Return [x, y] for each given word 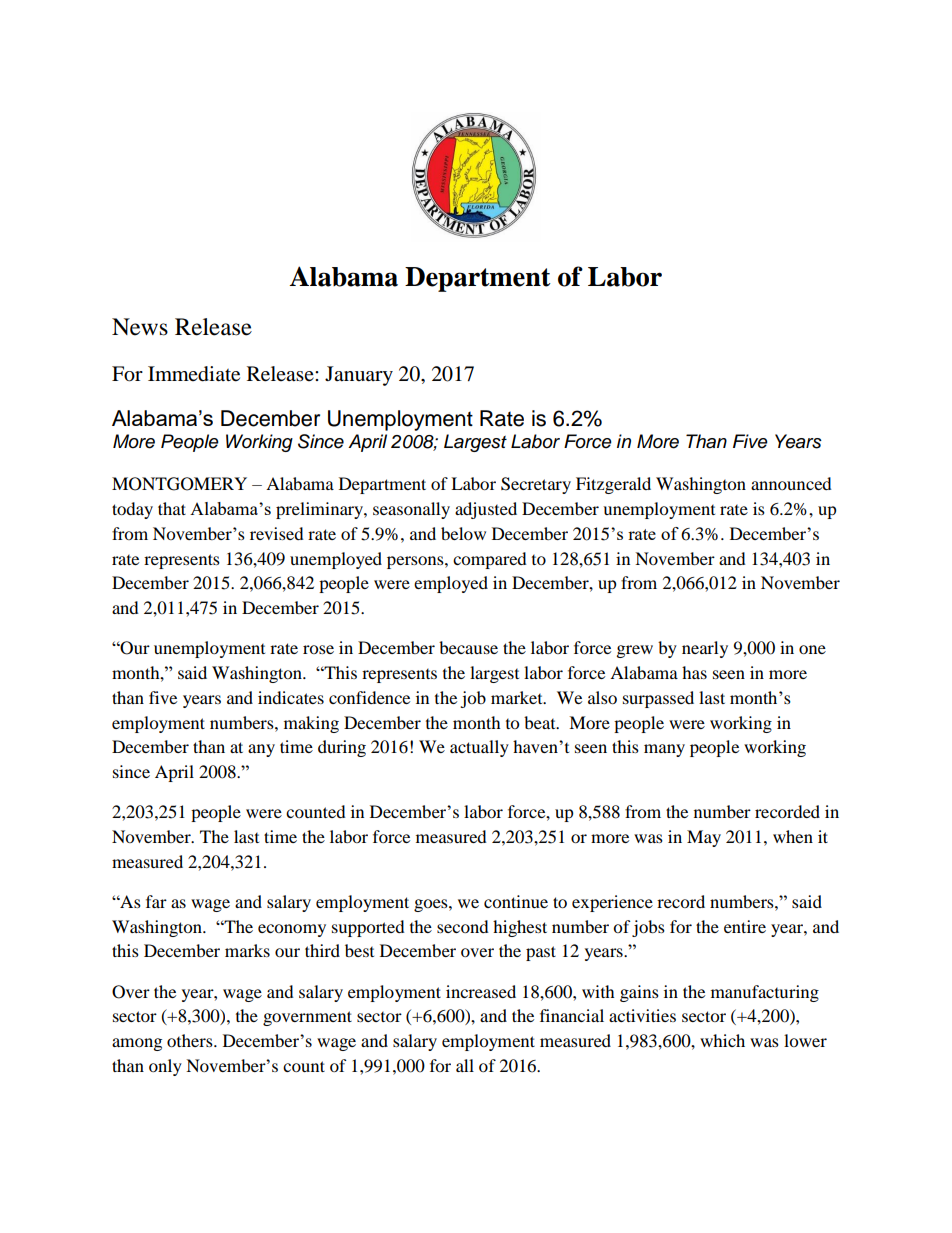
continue [516, 901]
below [463, 533]
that [172, 508]
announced [791, 483]
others [191, 1040]
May [704, 838]
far [156, 901]
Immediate [194, 374]
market [518, 697]
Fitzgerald [613, 485]
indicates [291, 697]
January [359, 376]
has [694, 672]
